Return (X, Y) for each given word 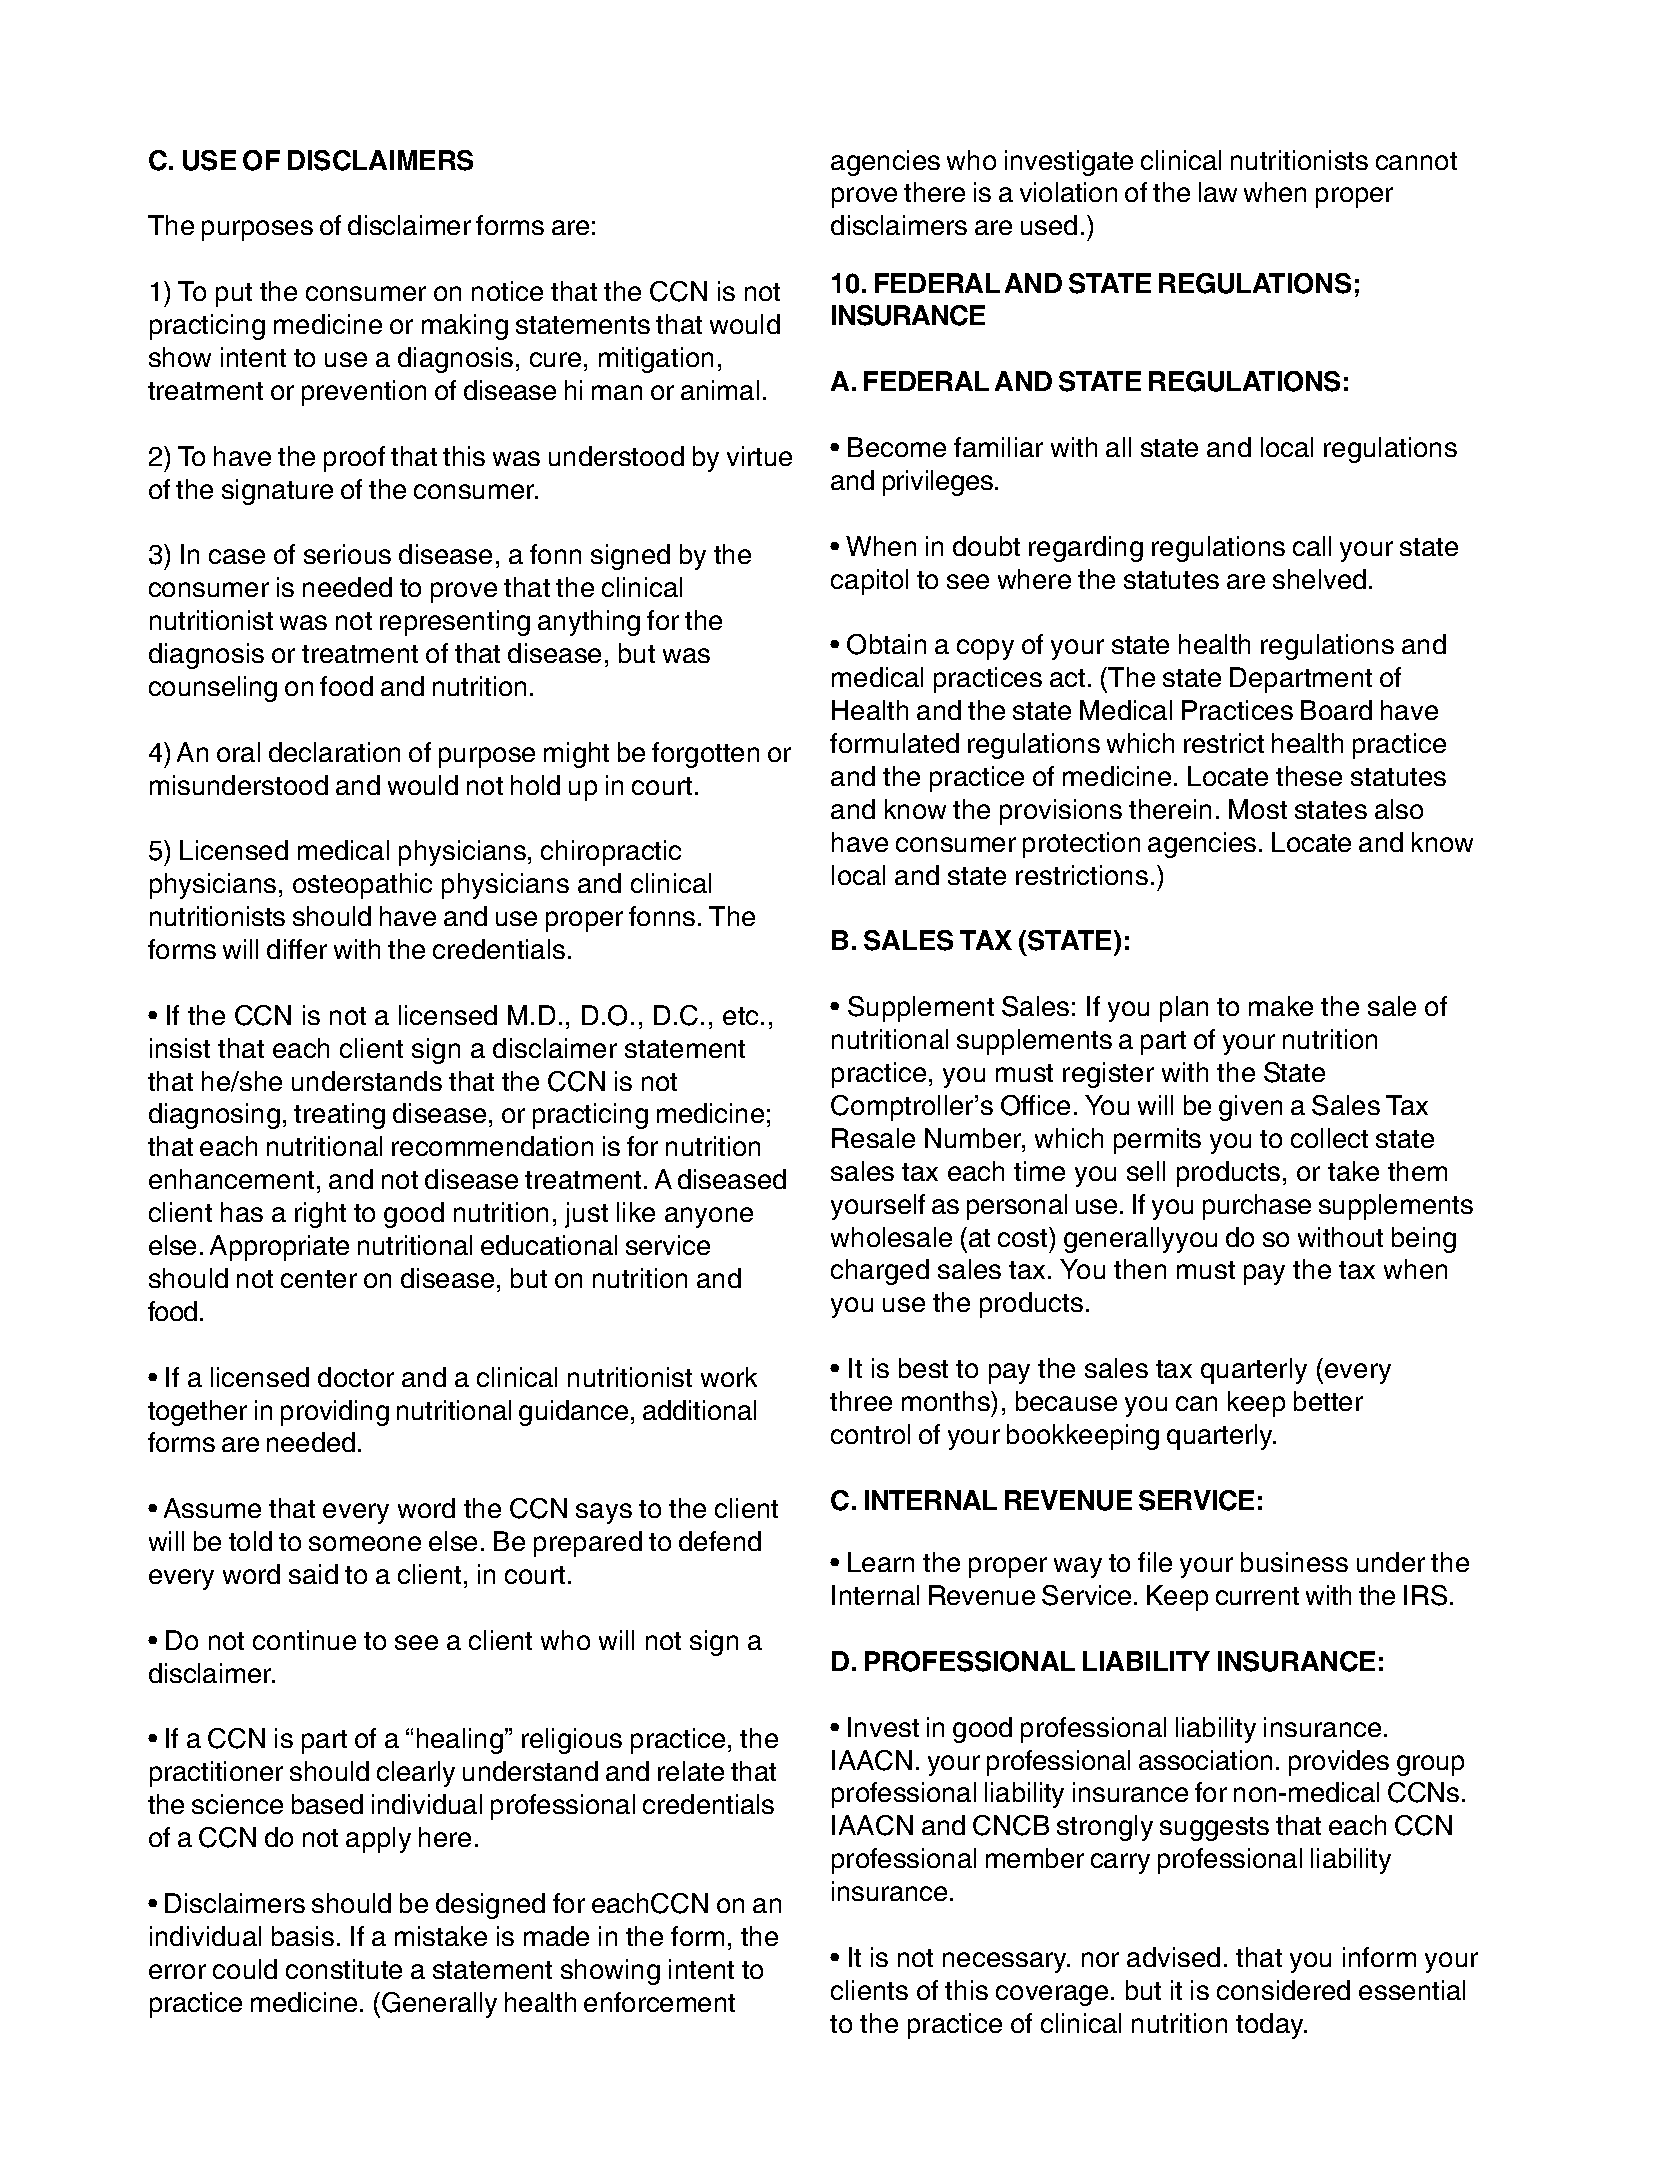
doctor (356, 1377)
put (234, 295)
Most (1258, 809)
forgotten (705, 755)
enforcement (659, 2002)
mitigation (656, 360)
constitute (344, 1969)
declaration (334, 752)
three (861, 1401)
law (1218, 192)
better (1328, 1401)
